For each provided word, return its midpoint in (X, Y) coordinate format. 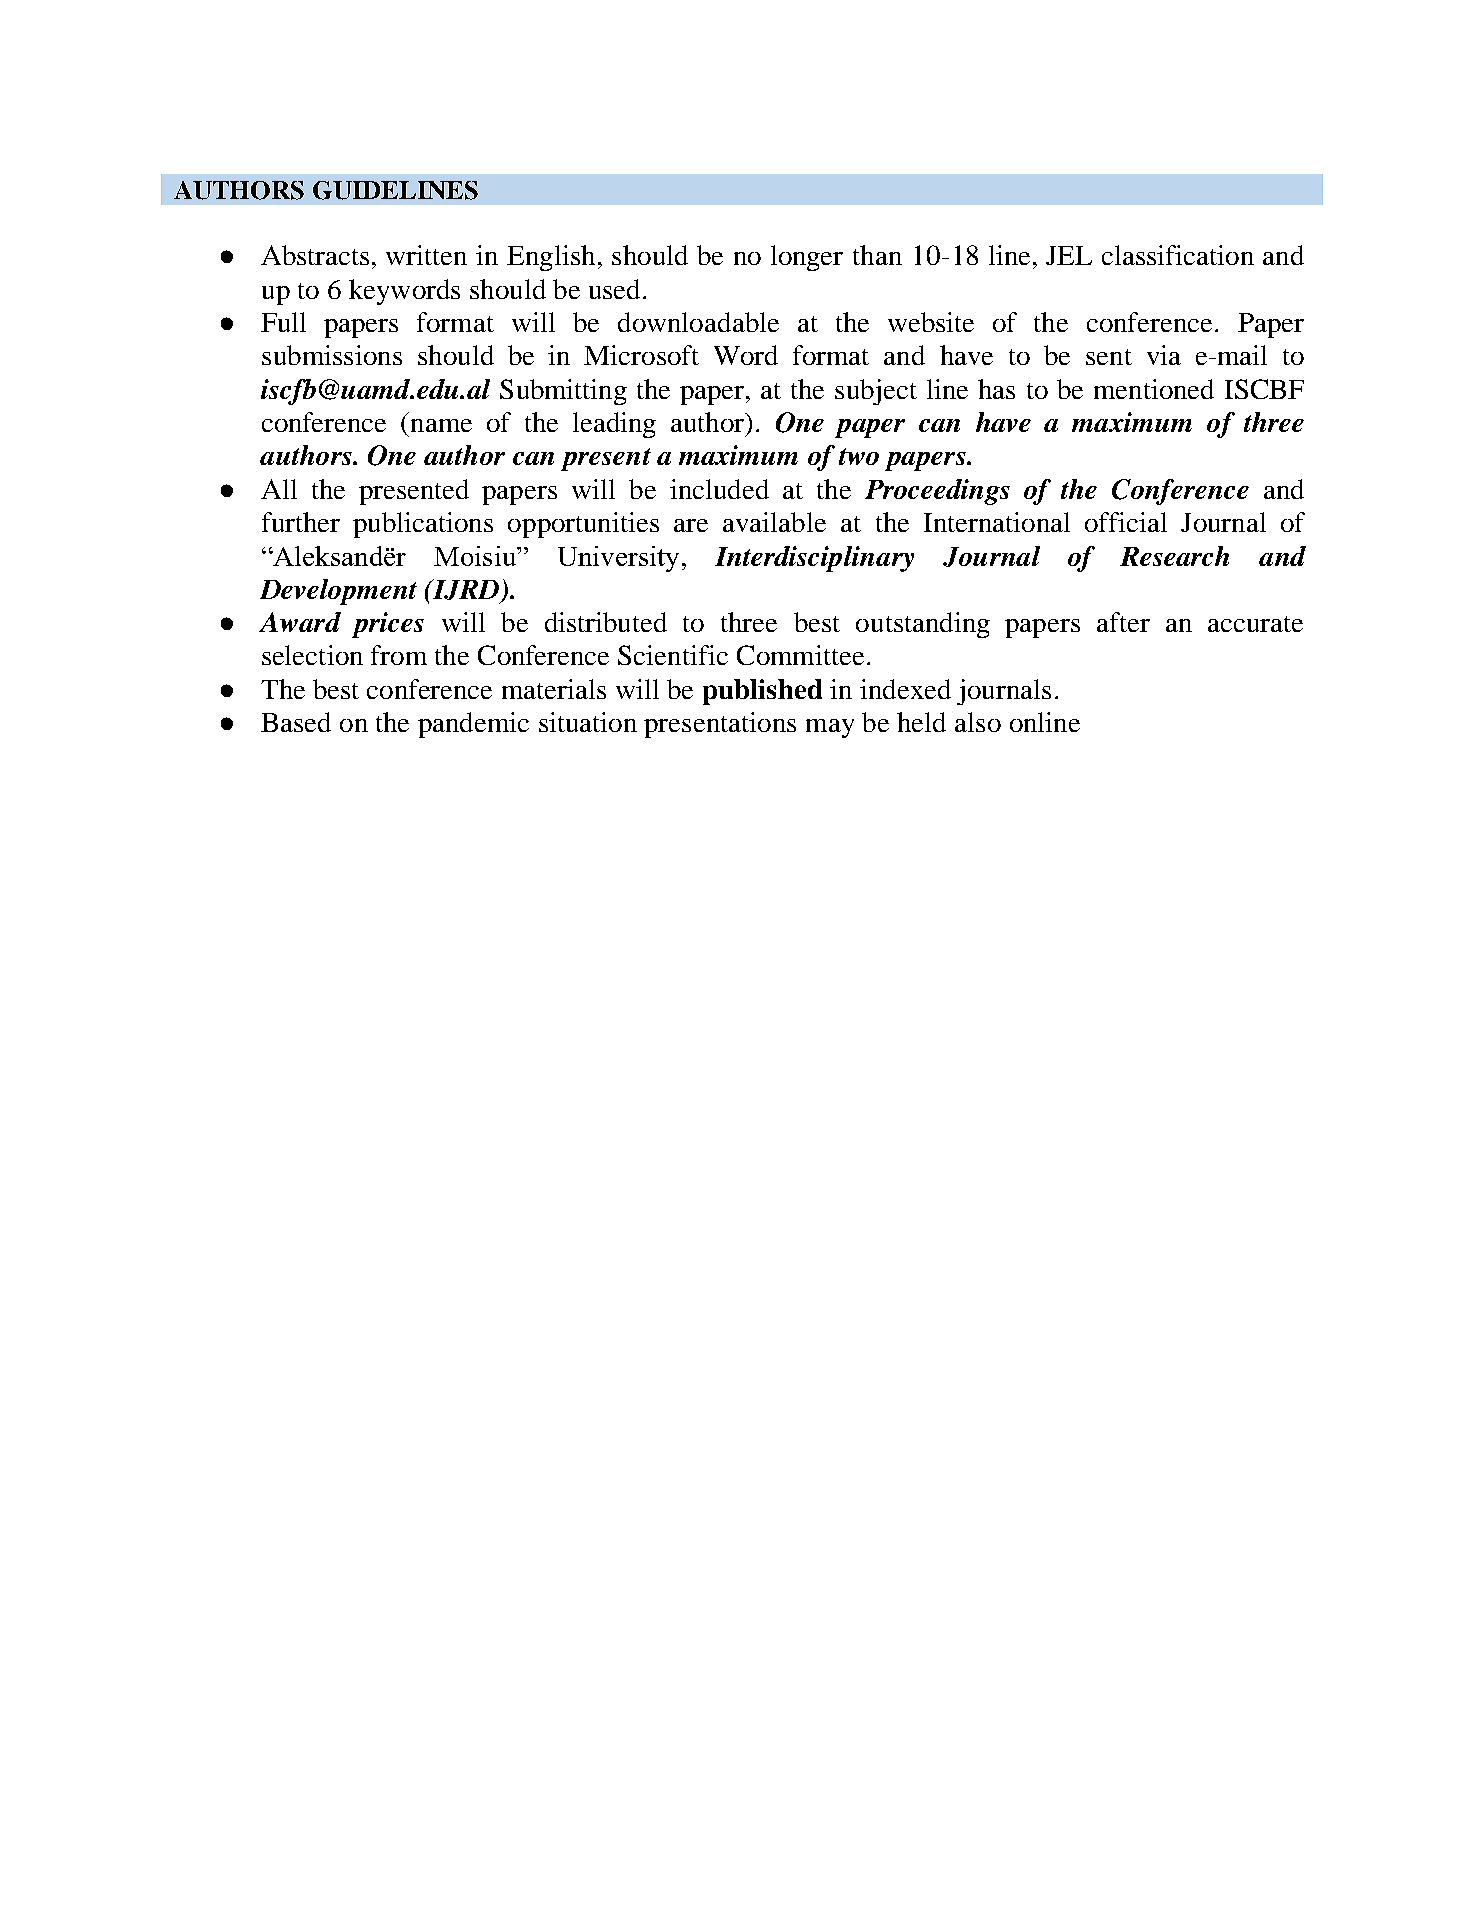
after (1123, 622)
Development (338, 592)
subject (876, 392)
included (719, 489)
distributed (606, 622)
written (426, 255)
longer (807, 258)
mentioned (1154, 389)
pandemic (473, 725)
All (279, 489)
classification (1178, 255)
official (1126, 522)
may (830, 728)
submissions (332, 355)
